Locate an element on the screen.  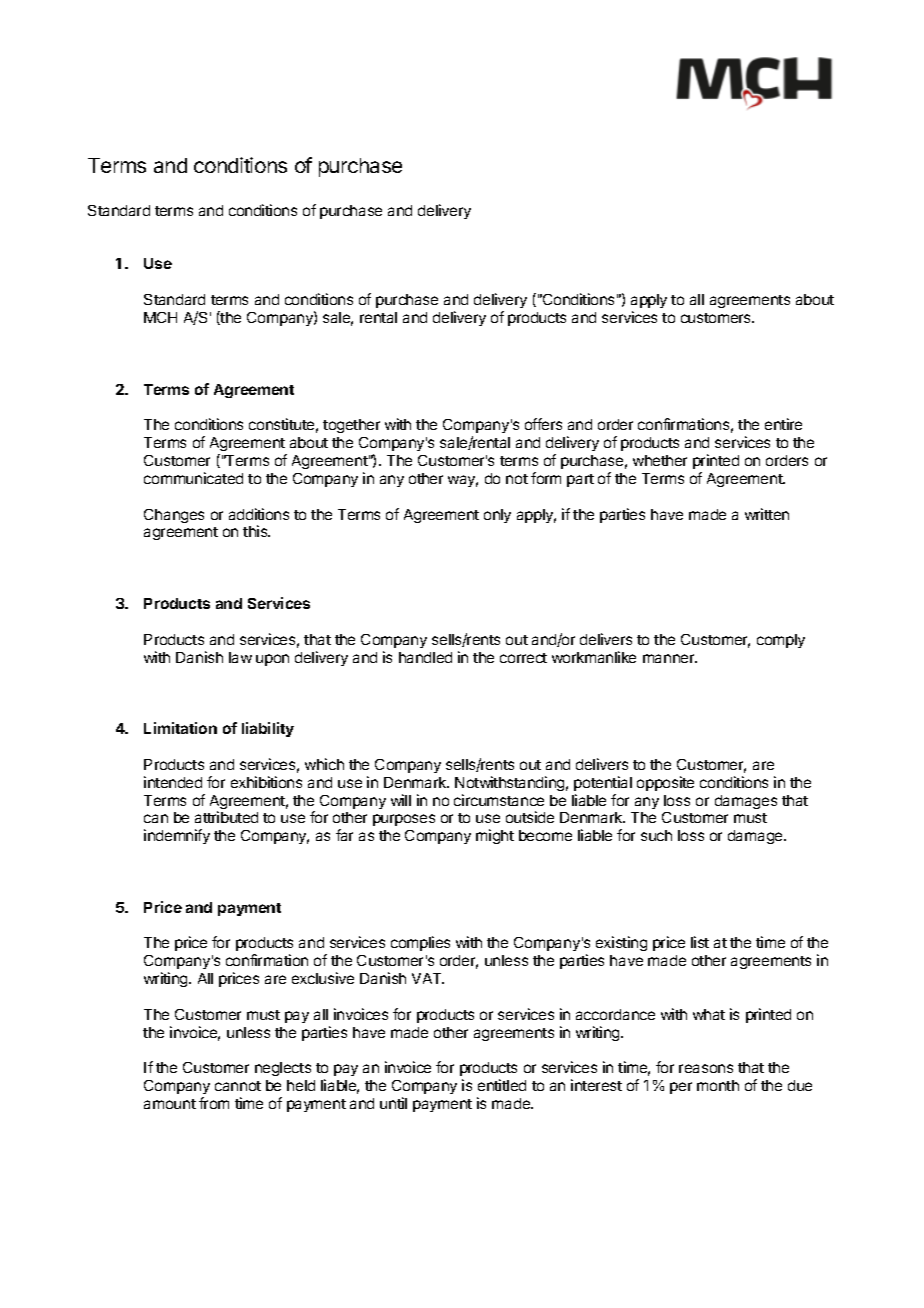
cannot is located at coordinates (238, 1086).
